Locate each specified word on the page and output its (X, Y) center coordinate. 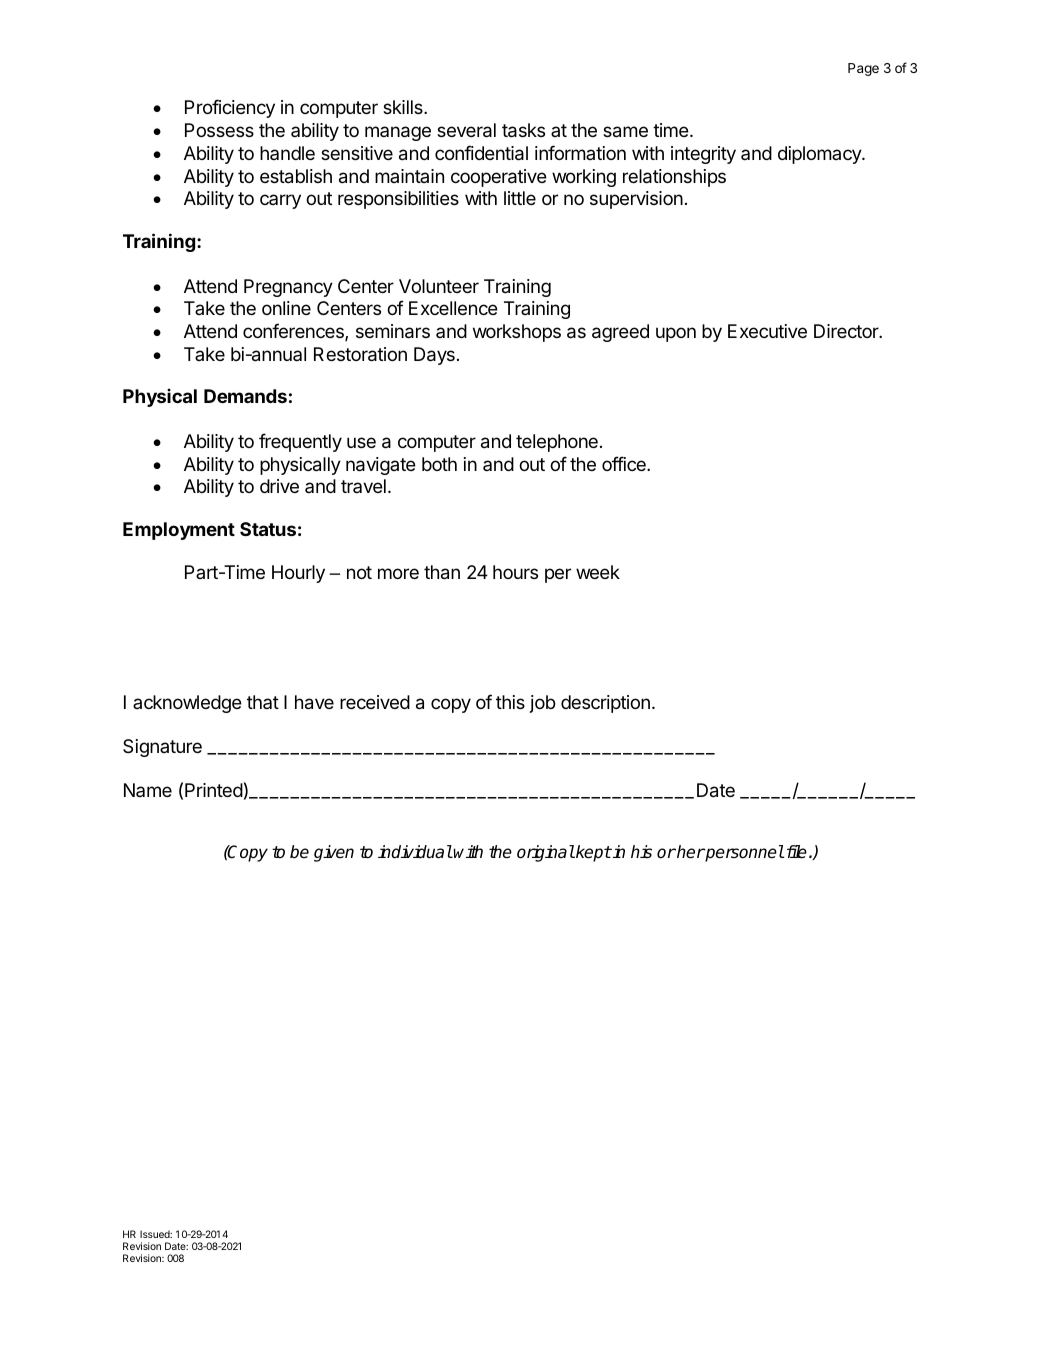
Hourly (298, 574)
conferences (294, 332)
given (334, 853)
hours (515, 572)
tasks (523, 130)
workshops (517, 333)
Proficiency (230, 108)
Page (863, 69)
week (598, 572)
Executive (767, 331)
